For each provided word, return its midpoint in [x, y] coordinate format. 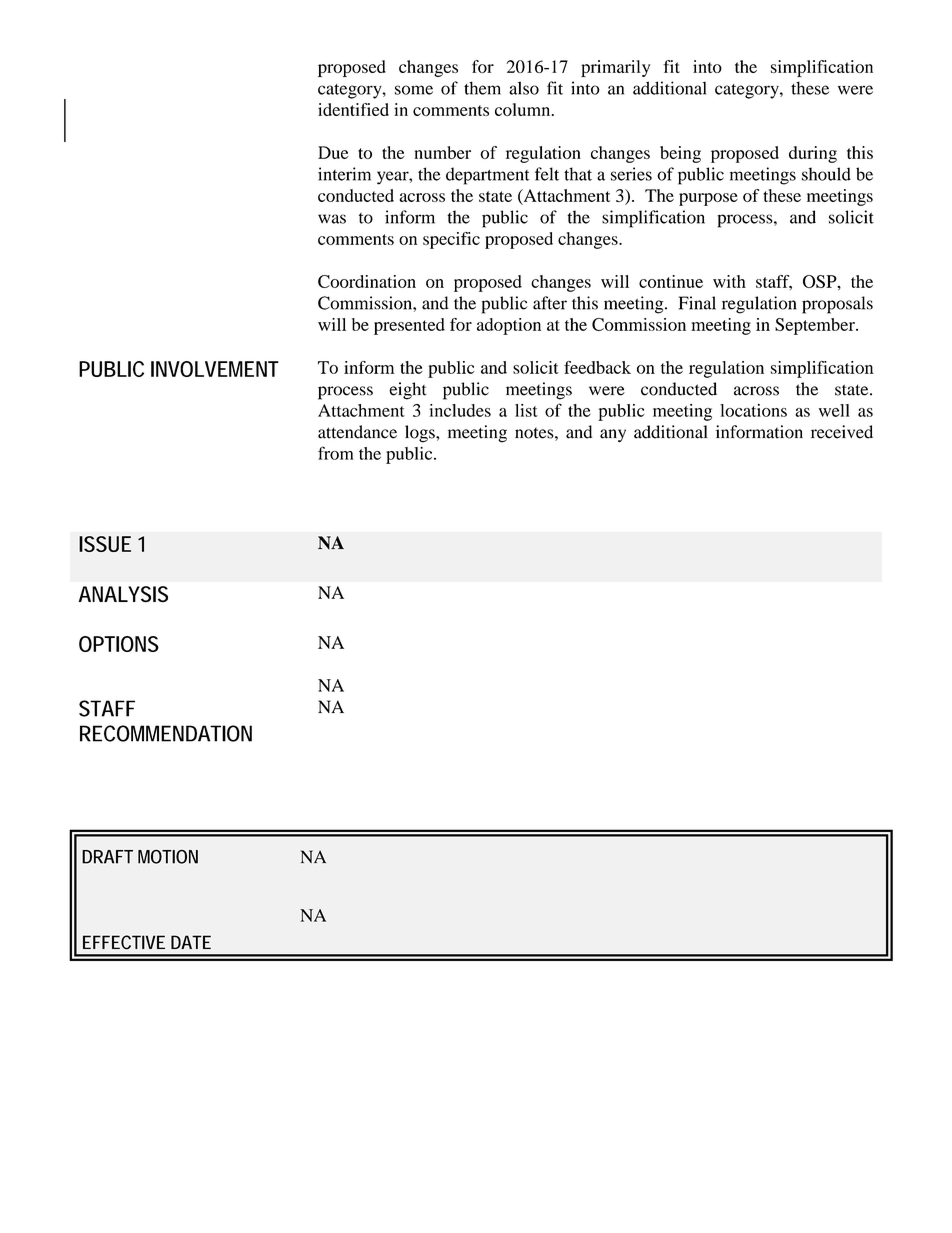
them [482, 88]
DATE [191, 942]
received [842, 432]
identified [353, 109]
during [813, 154]
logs [421, 434]
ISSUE [105, 544]
